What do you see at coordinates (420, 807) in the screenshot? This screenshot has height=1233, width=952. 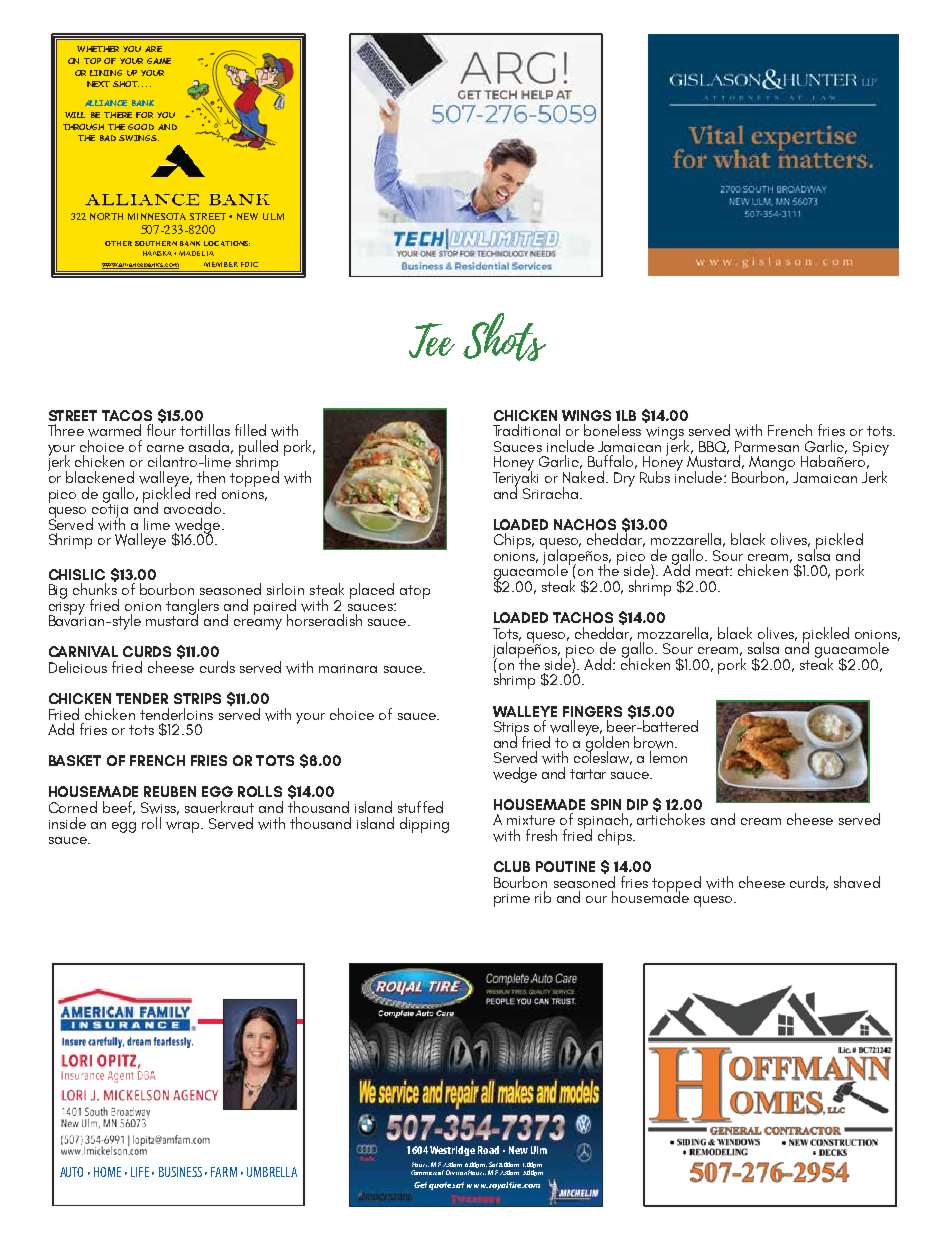 I see `stuffed` at bounding box center [420, 807].
